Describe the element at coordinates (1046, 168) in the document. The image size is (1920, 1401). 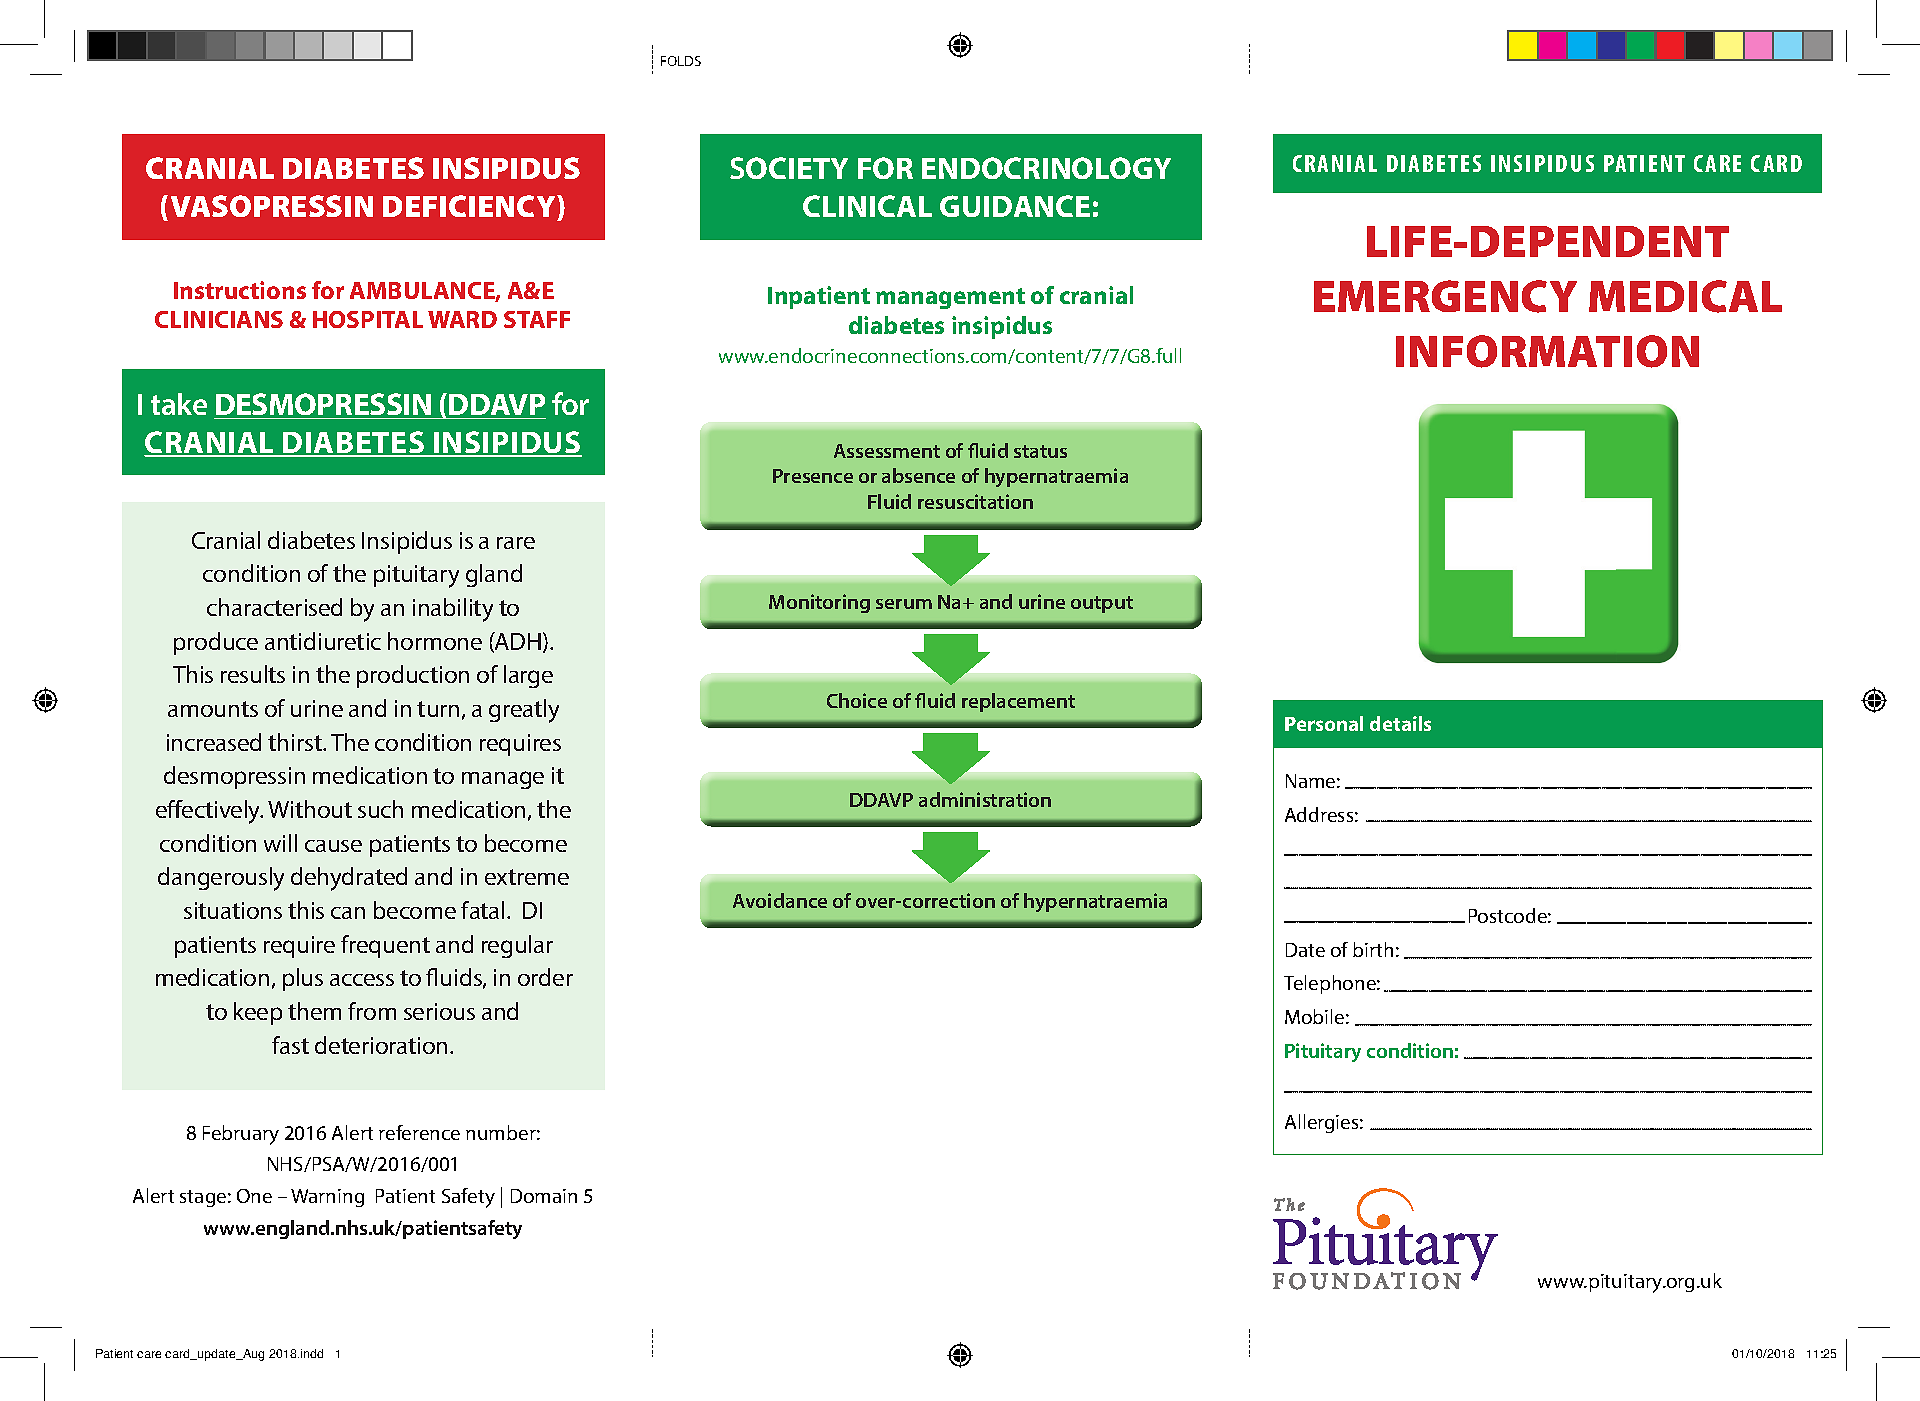
I see `ENDOCRINOLOGY` at that location.
